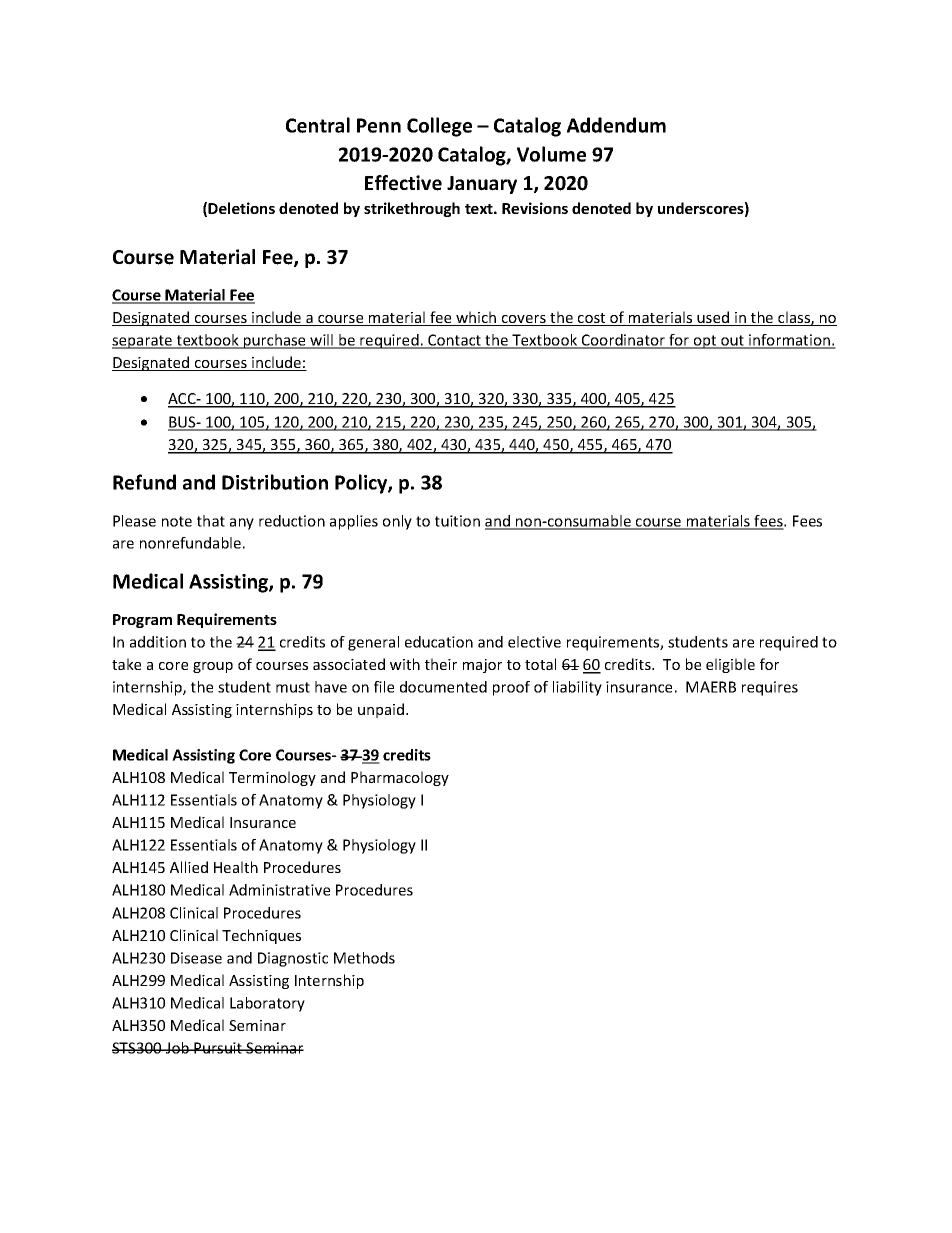  What do you see at coordinates (241, 208) in the image?
I see `Deletions` at bounding box center [241, 208].
